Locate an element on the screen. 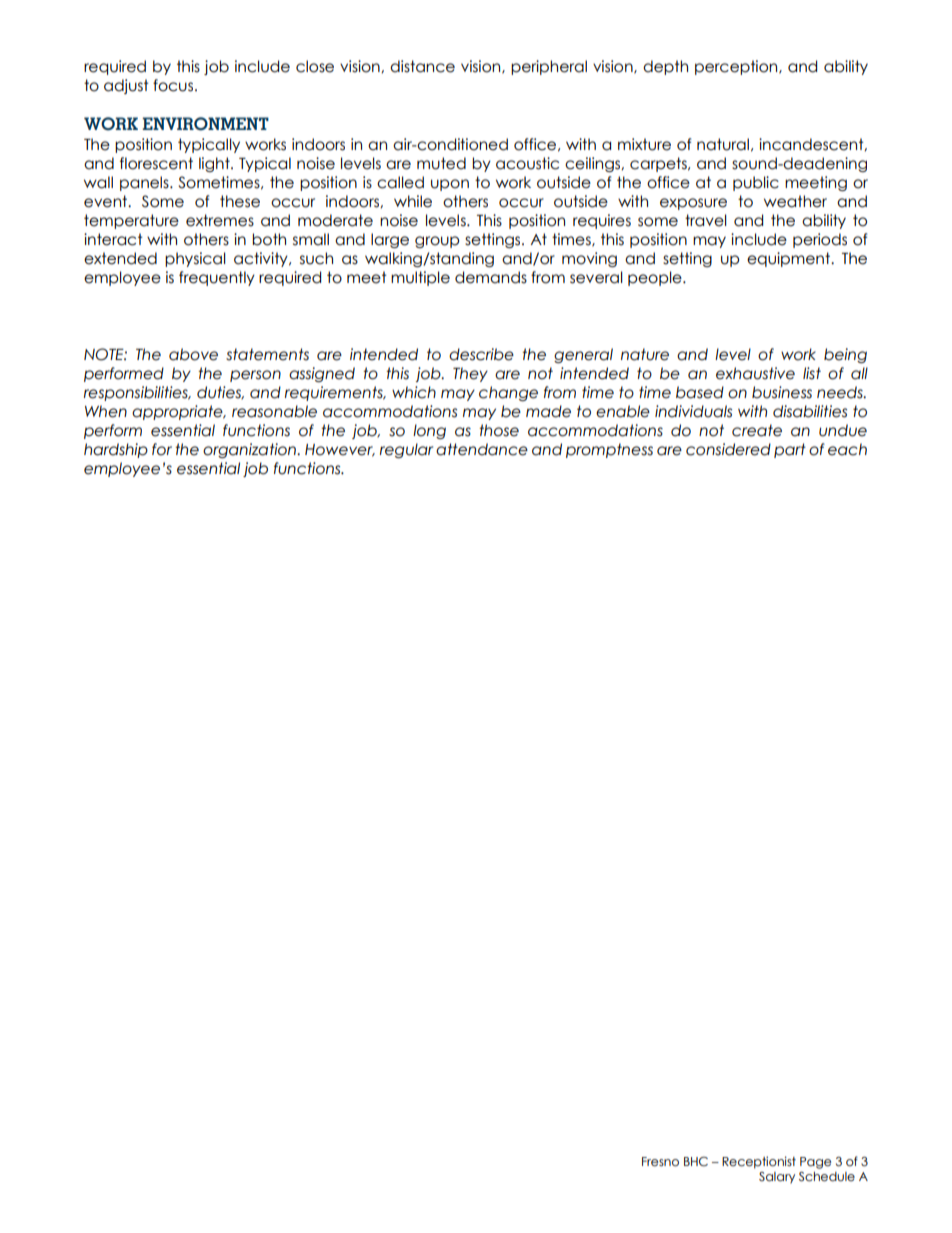  focus is located at coordinates (174, 85).
